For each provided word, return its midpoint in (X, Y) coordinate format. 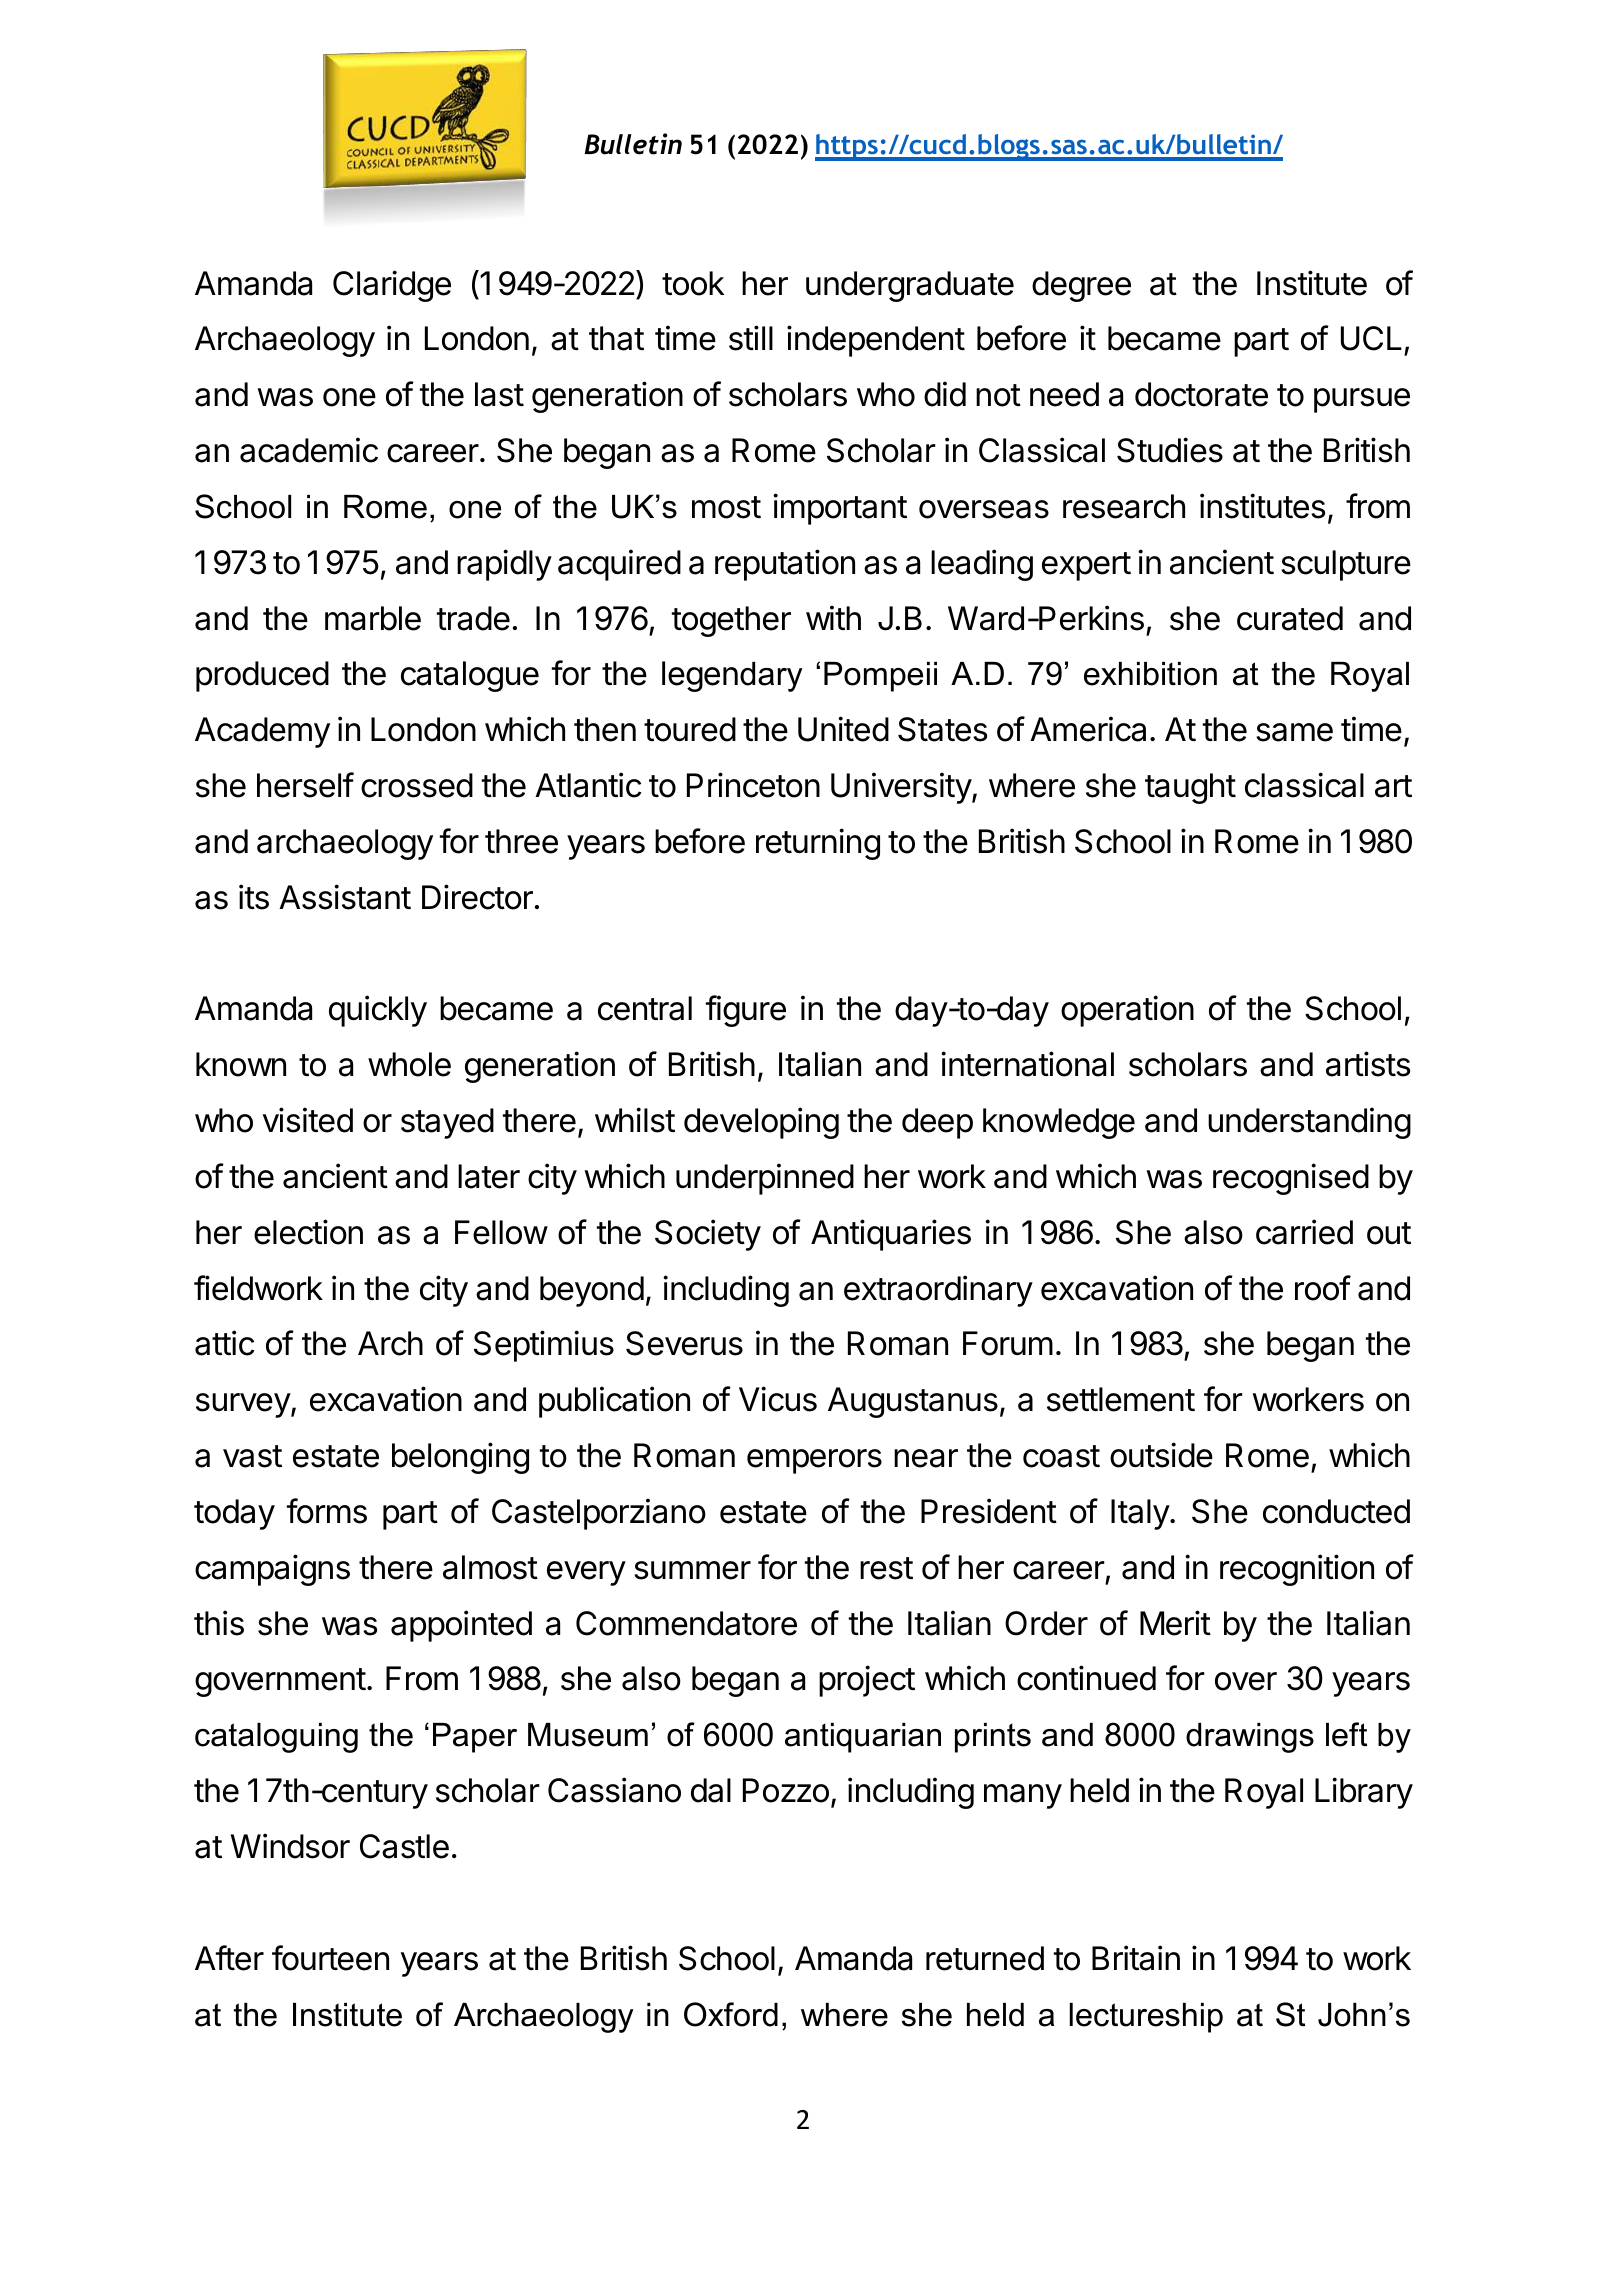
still (751, 338)
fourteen (330, 1958)
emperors (814, 1461)
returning (818, 844)
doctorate (1201, 394)
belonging (460, 1458)
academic (309, 450)
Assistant (345, 897)
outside (1161, 1455)
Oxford (731, 2014)
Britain (1136, 1958)
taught (1190, 788)
